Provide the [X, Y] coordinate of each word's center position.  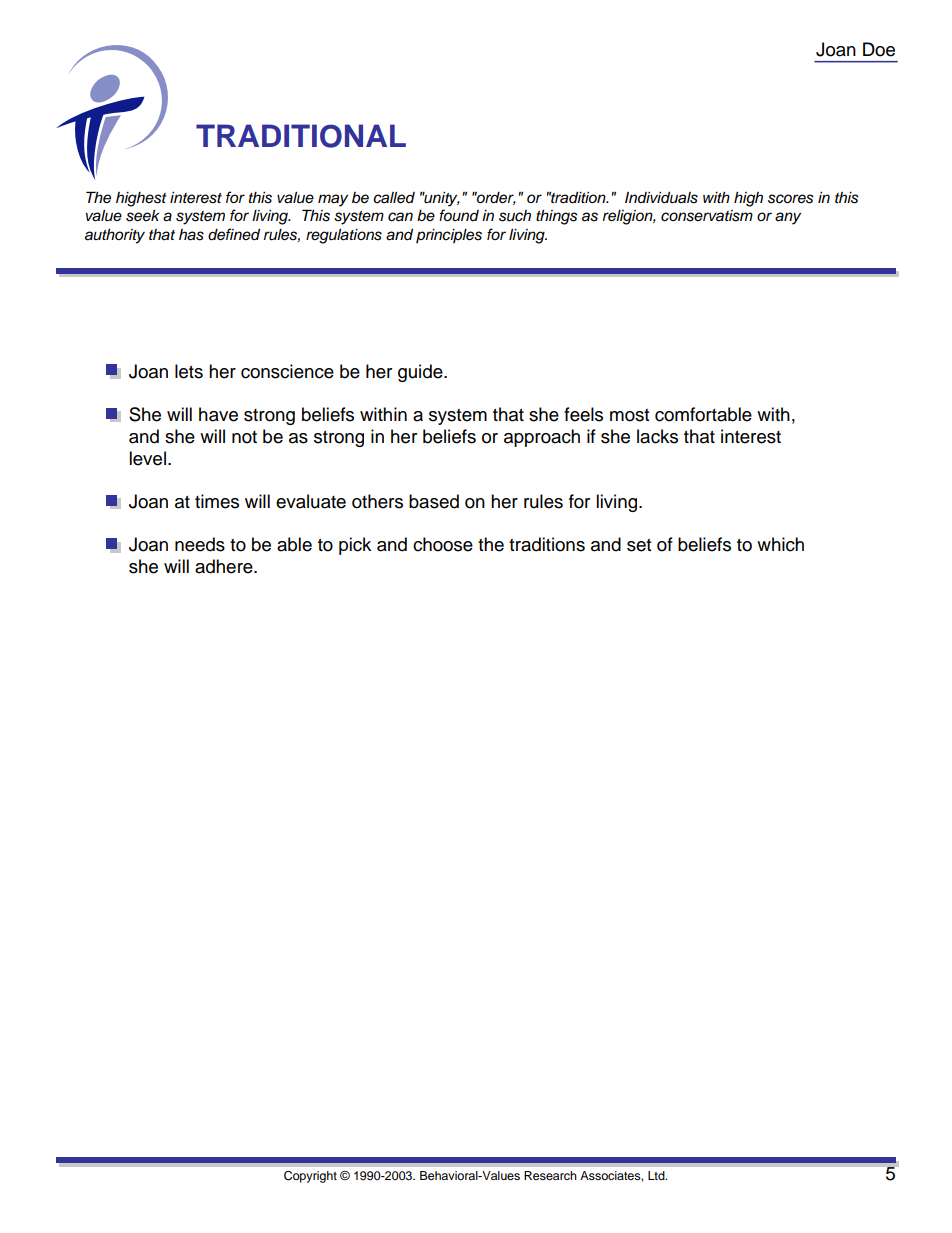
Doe [879, 49]
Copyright [310, 1177]
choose [443, 544]
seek [142, 216]
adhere [225, 566]
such [515, 216]
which [780, 544]
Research [550, 1175]
